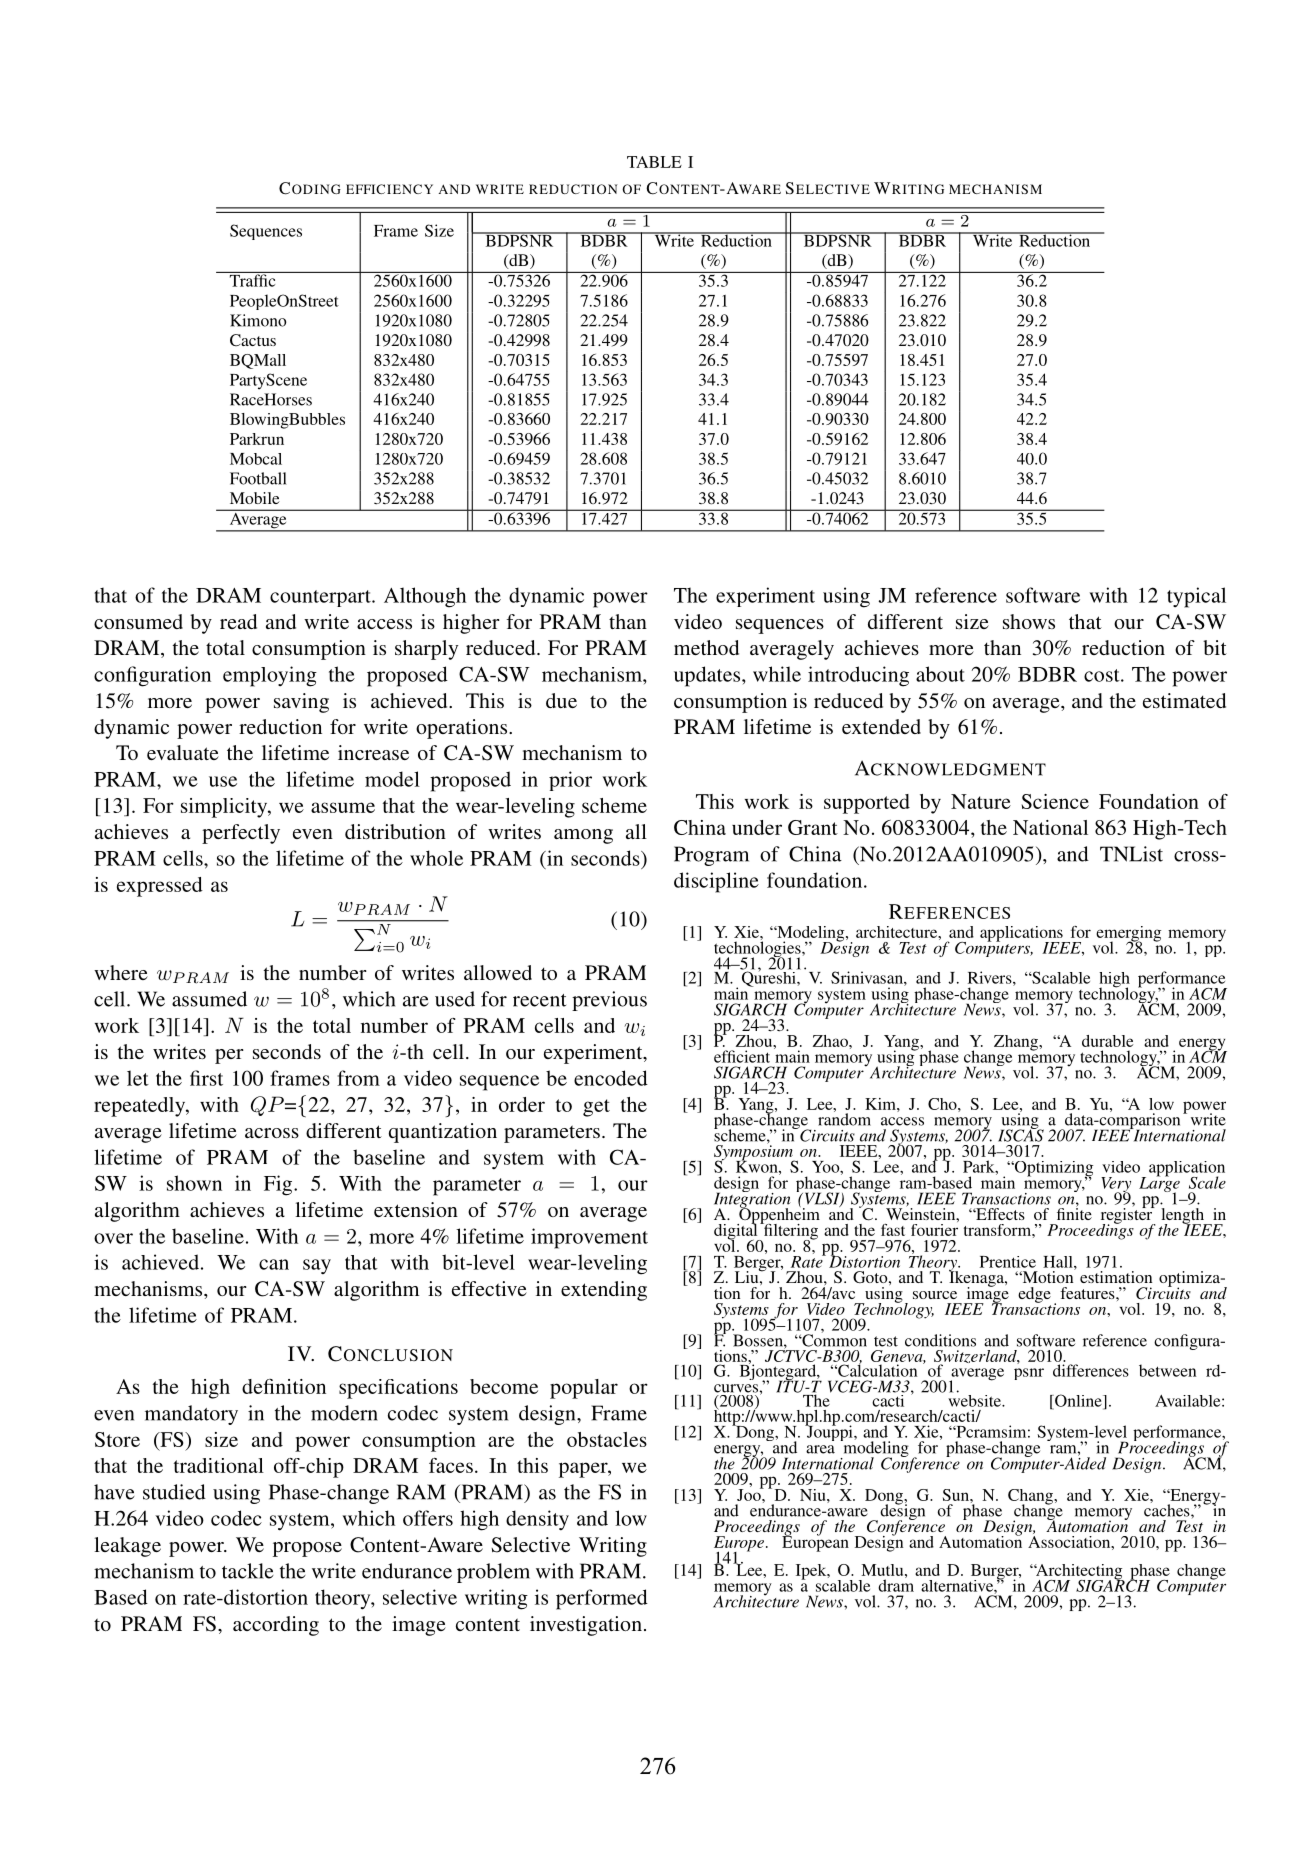 This image has height=1861, width=1316. I want to click on EFFICIENCY, so click(389, 189).
